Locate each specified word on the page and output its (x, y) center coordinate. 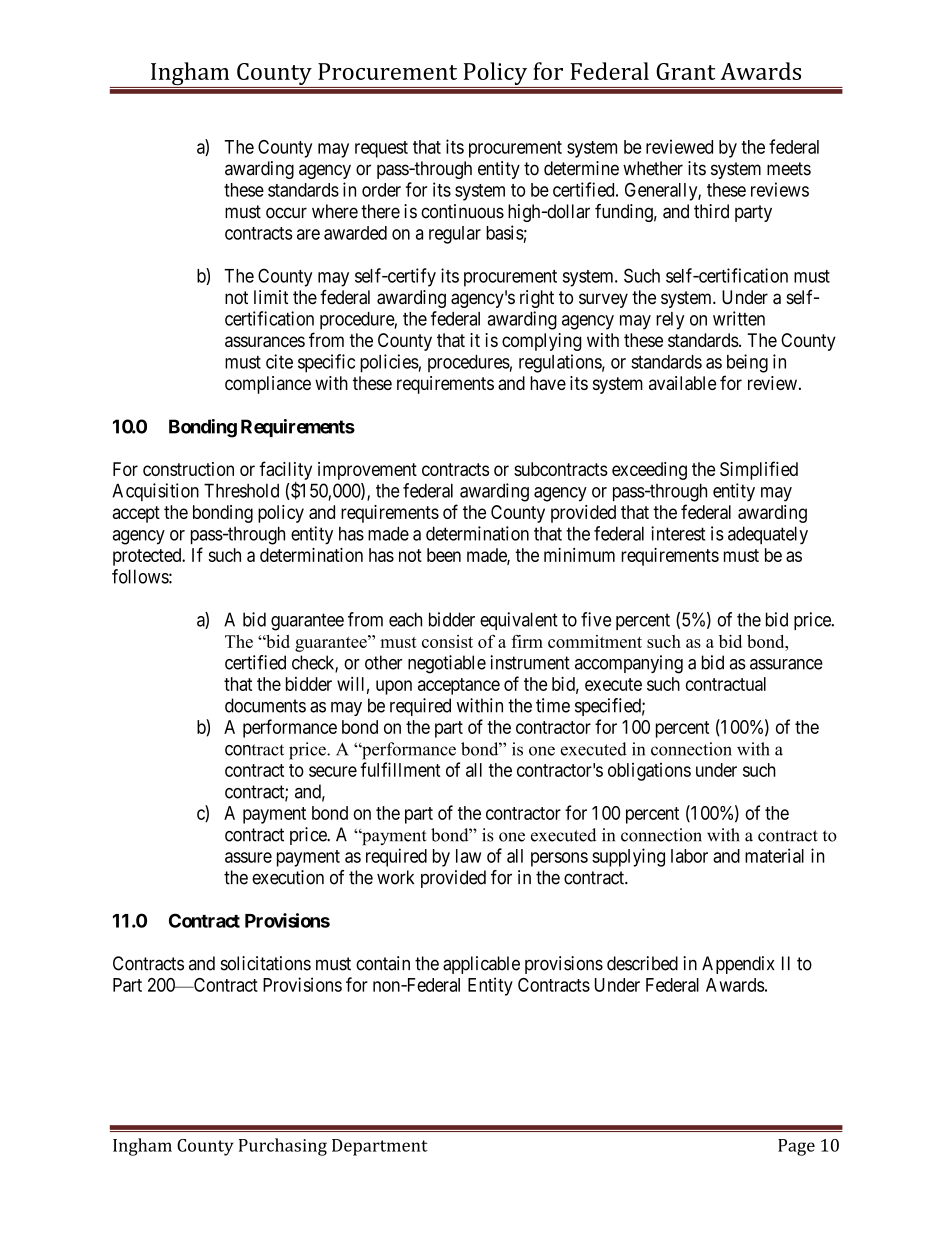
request (381, 149)
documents (265, 705)
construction (188, 469)
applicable (481, 965)
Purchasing (283, 1147)
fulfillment (400, 769)
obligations (649, 772)
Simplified (759, 470)
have (548, 383)
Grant (685, 71)
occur (286, 213)
